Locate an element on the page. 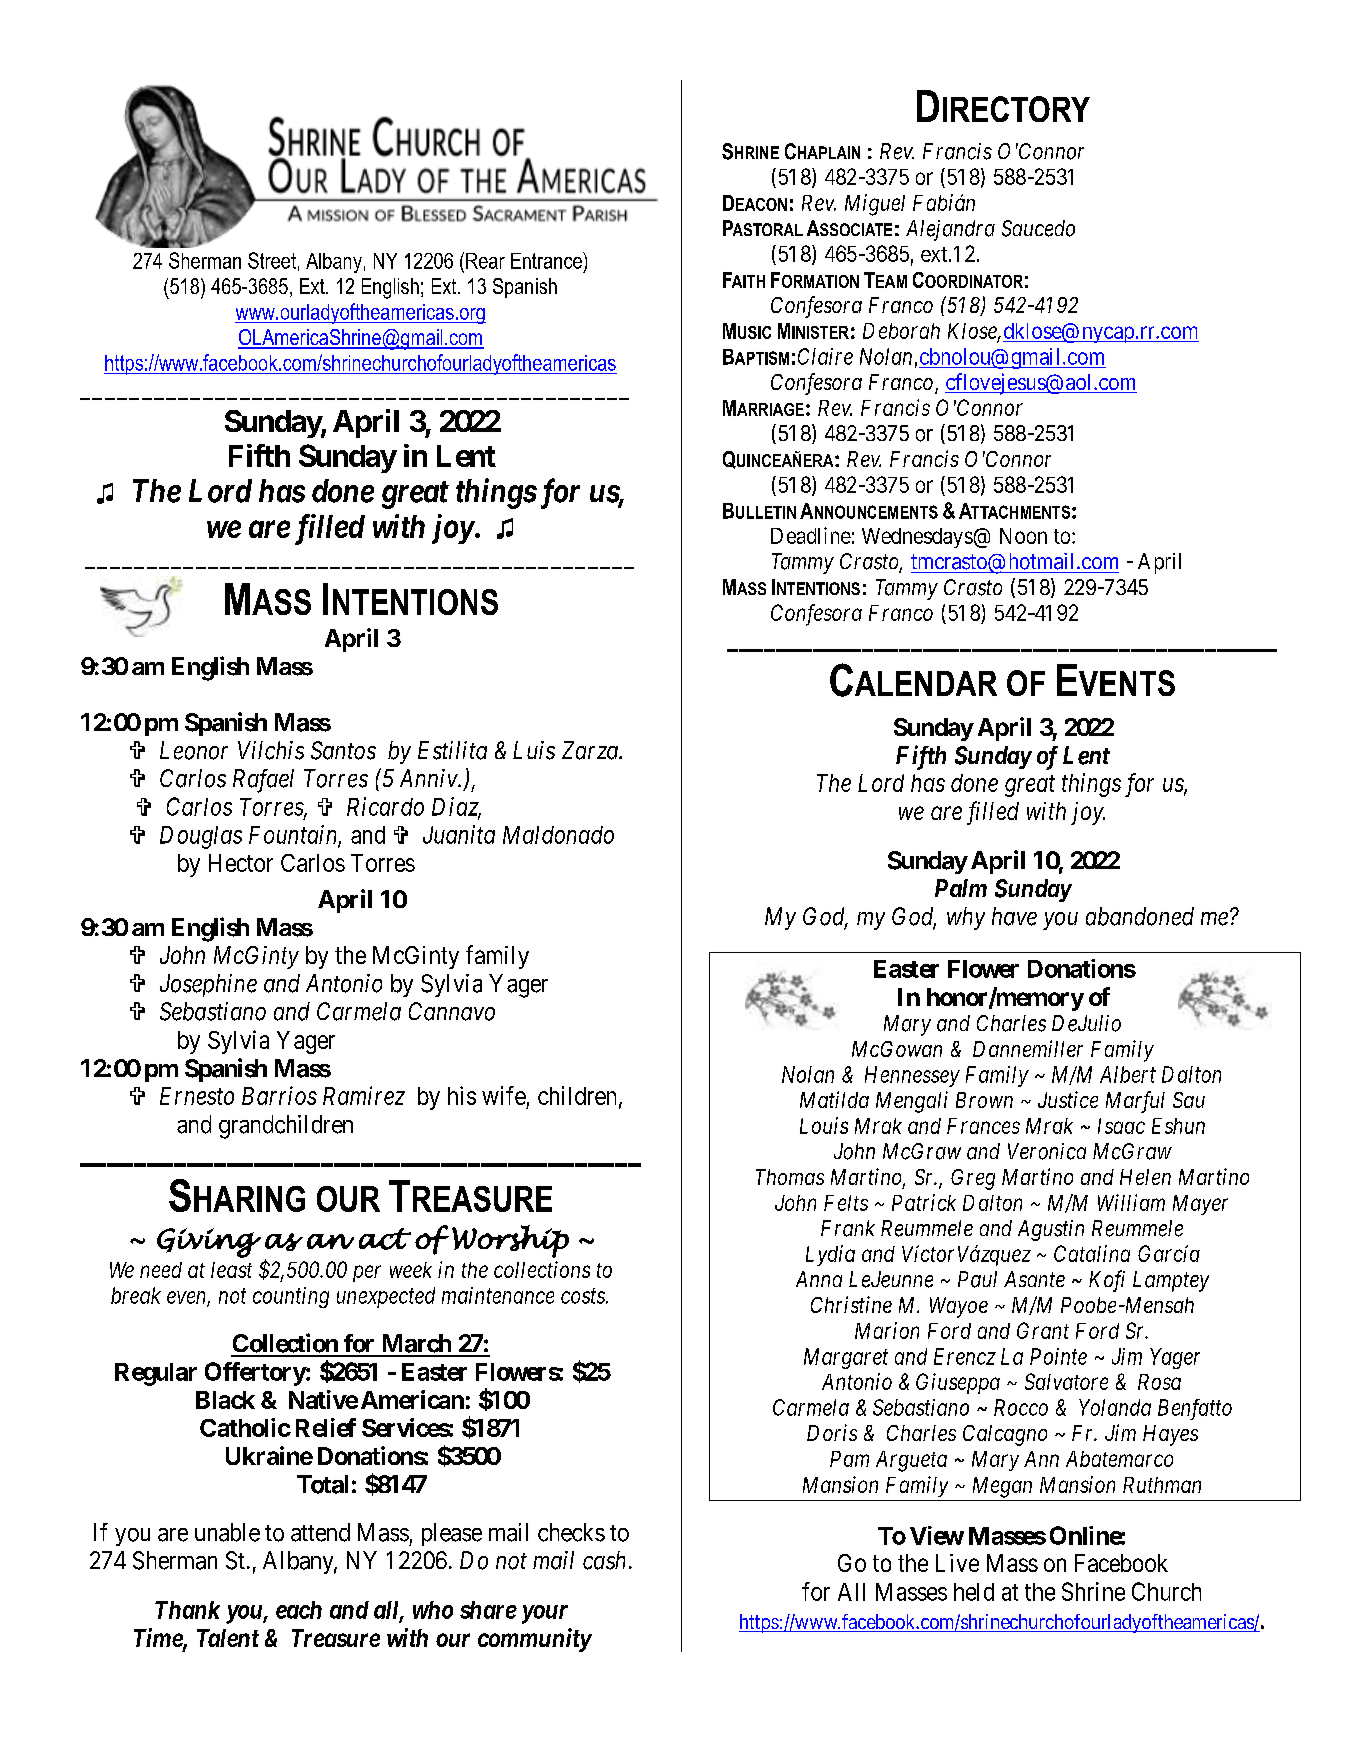 This page has width=1363, height=1764. Maldonado is located at coordinates (558, 835).
